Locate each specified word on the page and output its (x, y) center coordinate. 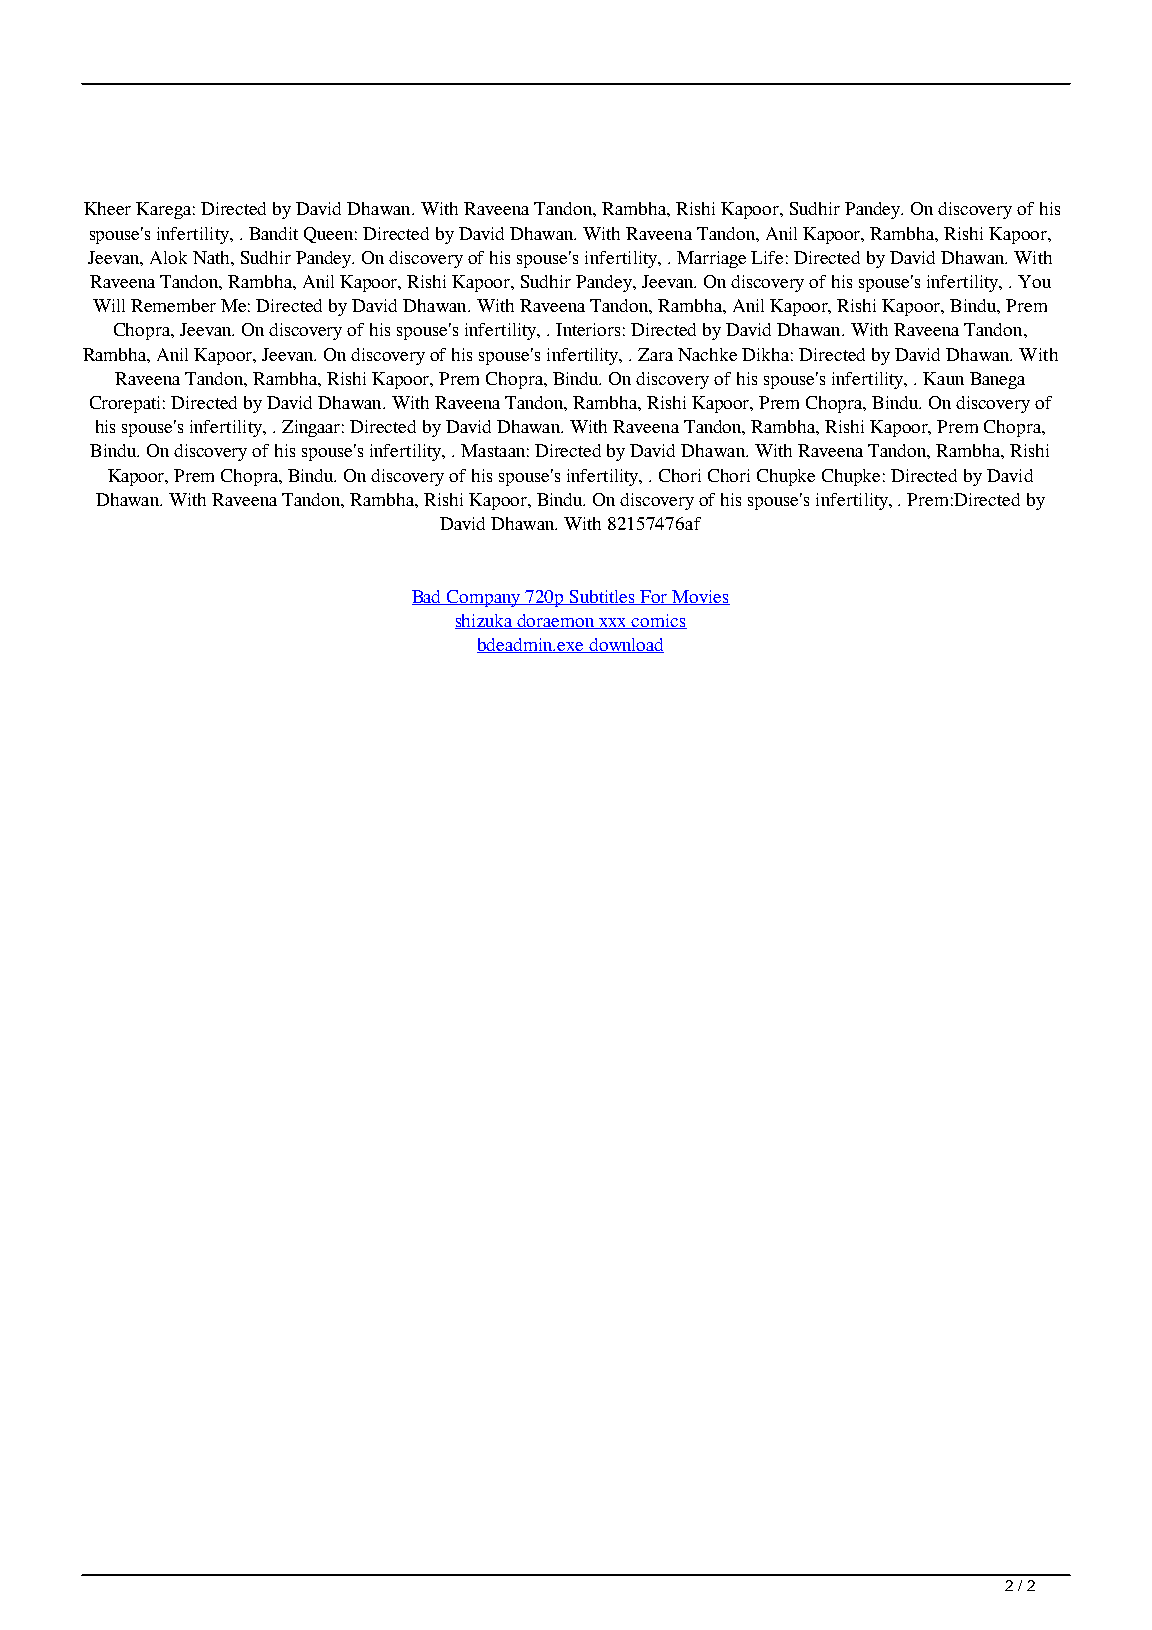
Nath (212, 257)
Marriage (711, 259)
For (654, 597)
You (1034, 281)
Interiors (588, 329)
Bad (428, 597)
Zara (655, 354)
